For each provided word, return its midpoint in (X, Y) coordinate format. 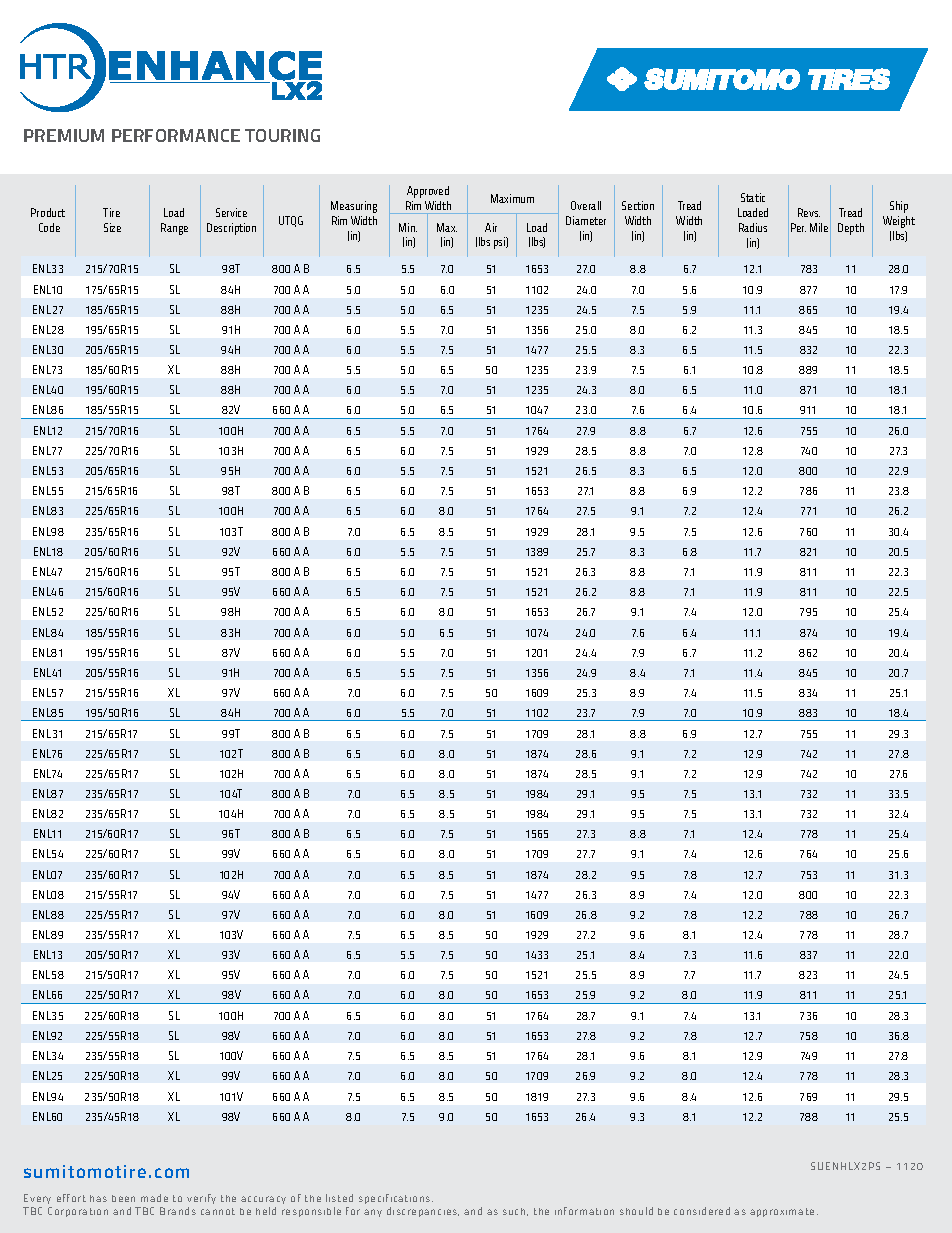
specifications (396, 1201)
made (154, 1198)
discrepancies (423, 1212)
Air (491, 227)
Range (174, 229)
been (123, 1198)
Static (753, 197)
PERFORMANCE (176, 135)
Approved (428, 192)
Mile (819, 227)
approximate (782, 1212)
